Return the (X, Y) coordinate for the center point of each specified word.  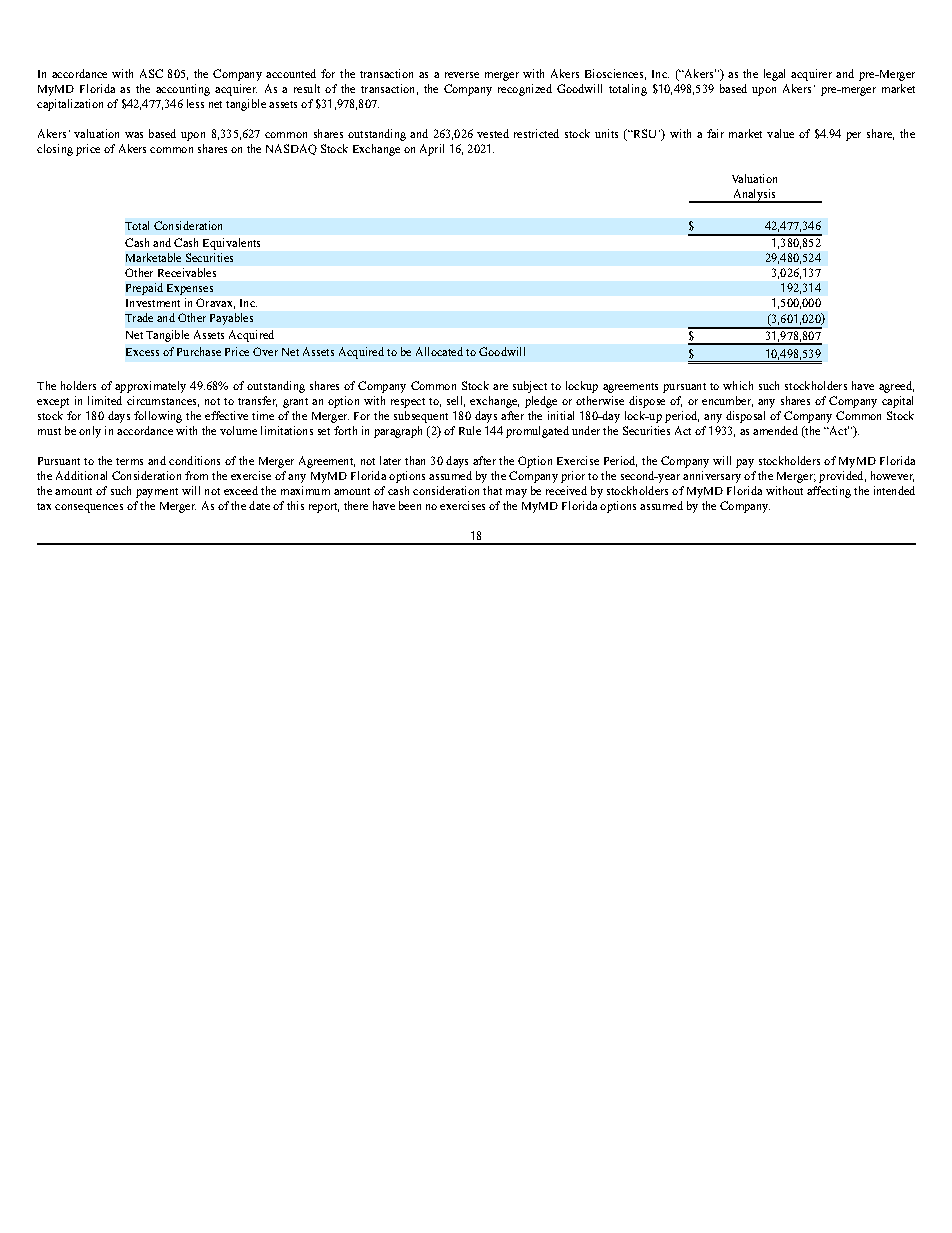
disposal (745, 417)
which (738, 385)
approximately (150, 387)
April (432, 150)
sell (456, 401)
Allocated (439, 351)
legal (774, 75)
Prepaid (144, 289)
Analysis (754, 196)
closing (55, 150)
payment (157, 493)
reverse (462, 75)
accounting (183, 90)
